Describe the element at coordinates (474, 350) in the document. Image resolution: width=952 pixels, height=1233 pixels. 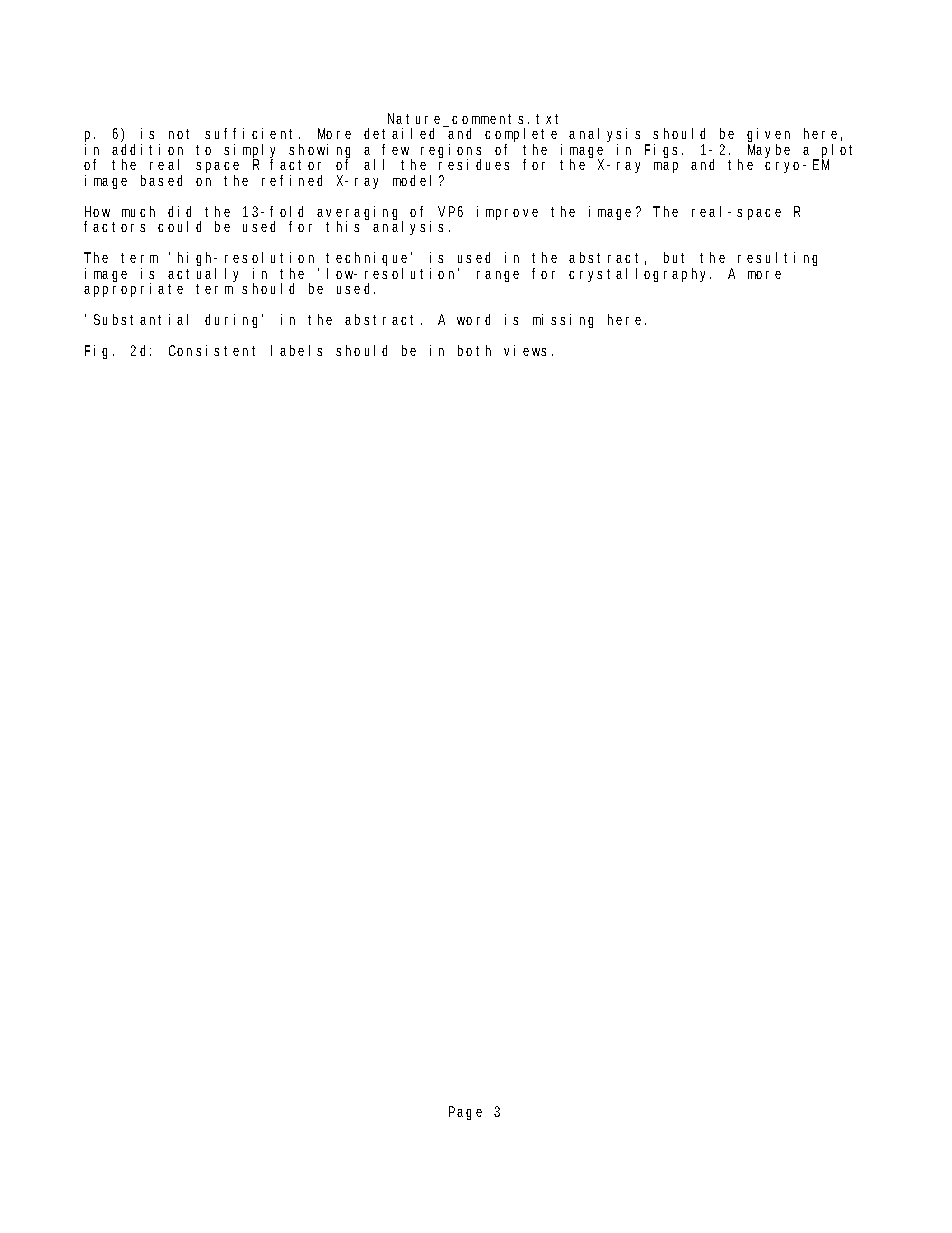
I see `both` at that location.
